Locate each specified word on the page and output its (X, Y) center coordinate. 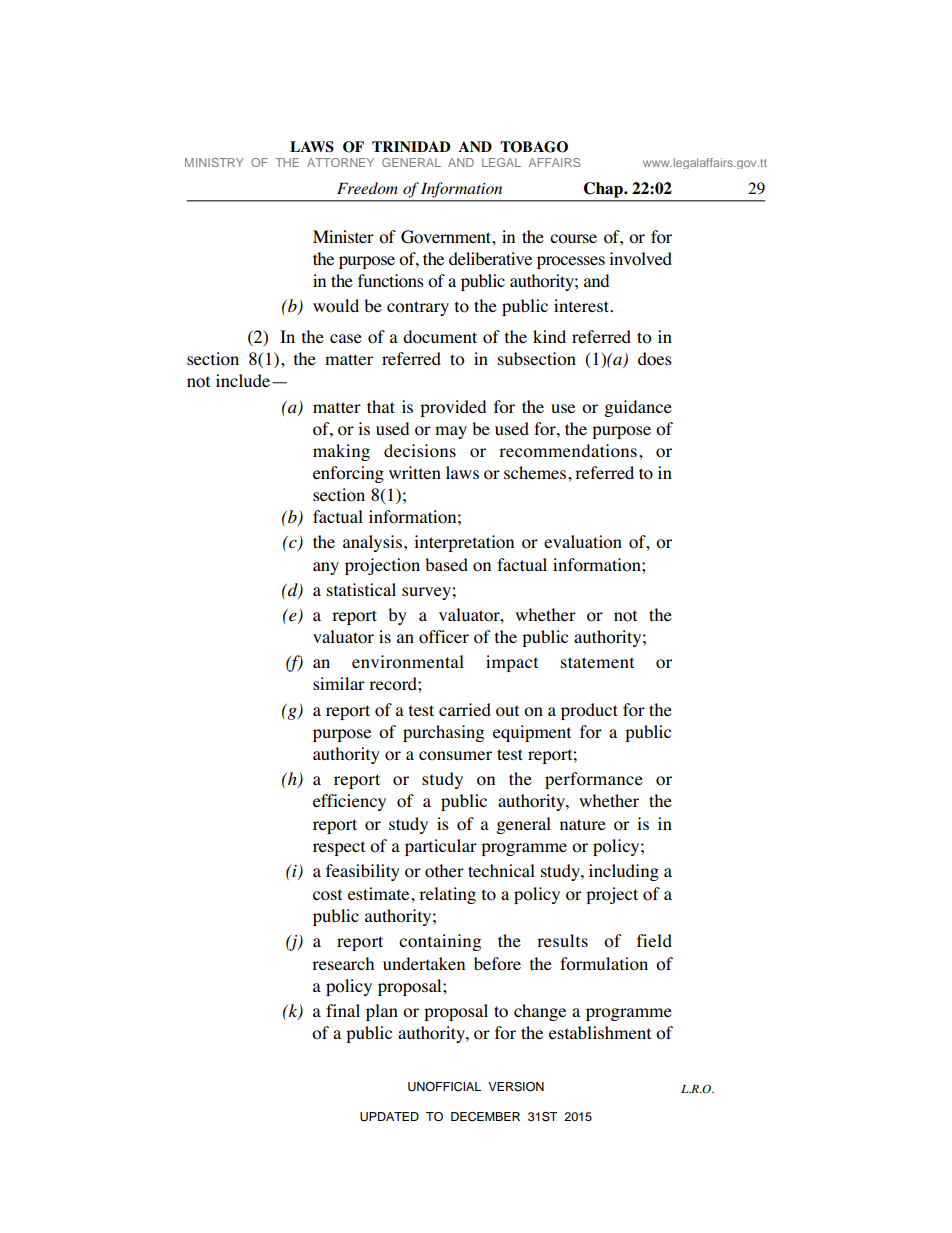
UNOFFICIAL (444, 1087)
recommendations (568, 451)
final (343, 1010)
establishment (600, 1033)
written (415, 472)
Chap (604, 190)
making (341, 452)
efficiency (349, 802)
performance (594, 780)
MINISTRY (214, 162)
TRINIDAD (411, 146)
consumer (455, 756)
